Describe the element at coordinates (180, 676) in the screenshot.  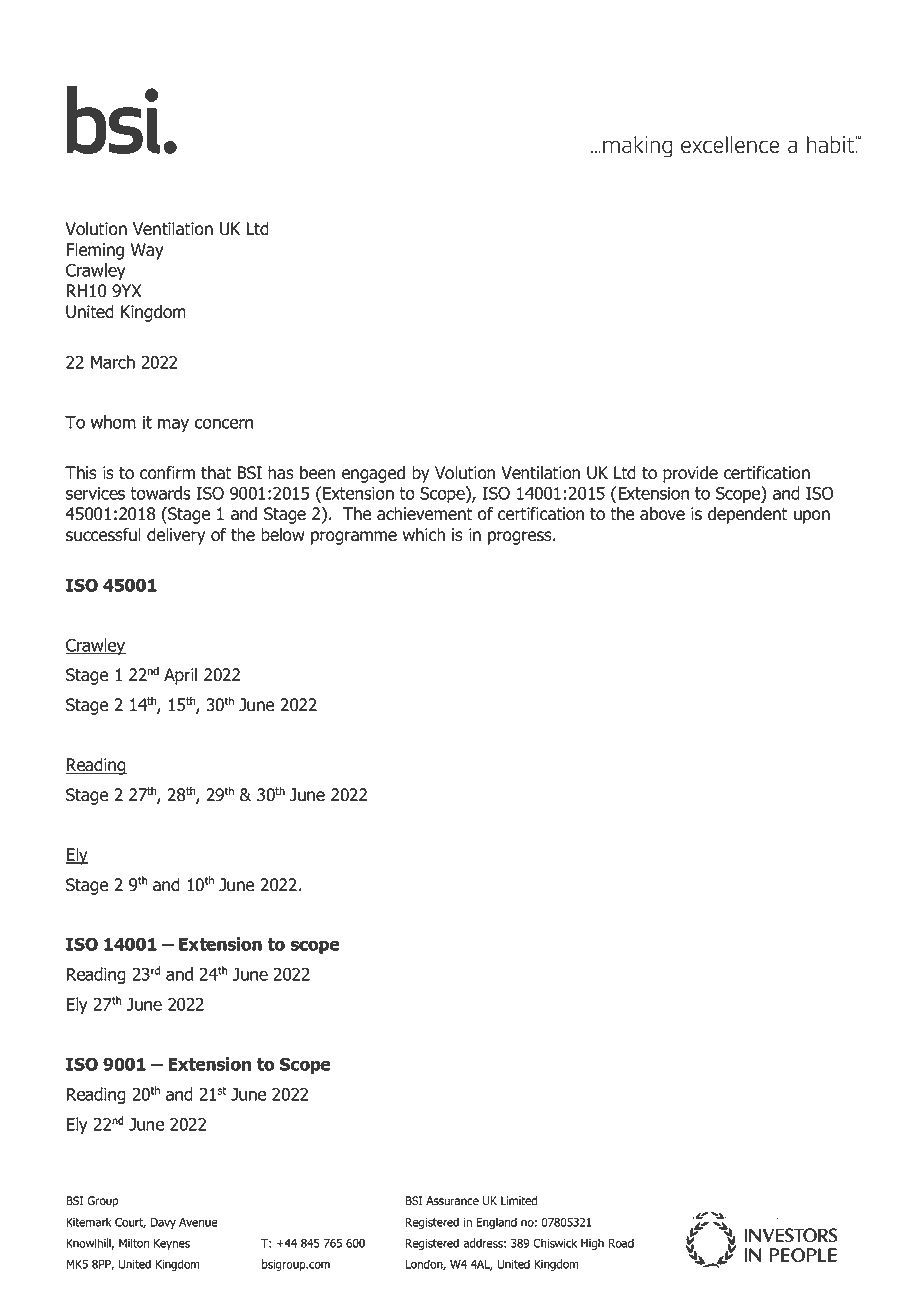
I see `April` at that location.
